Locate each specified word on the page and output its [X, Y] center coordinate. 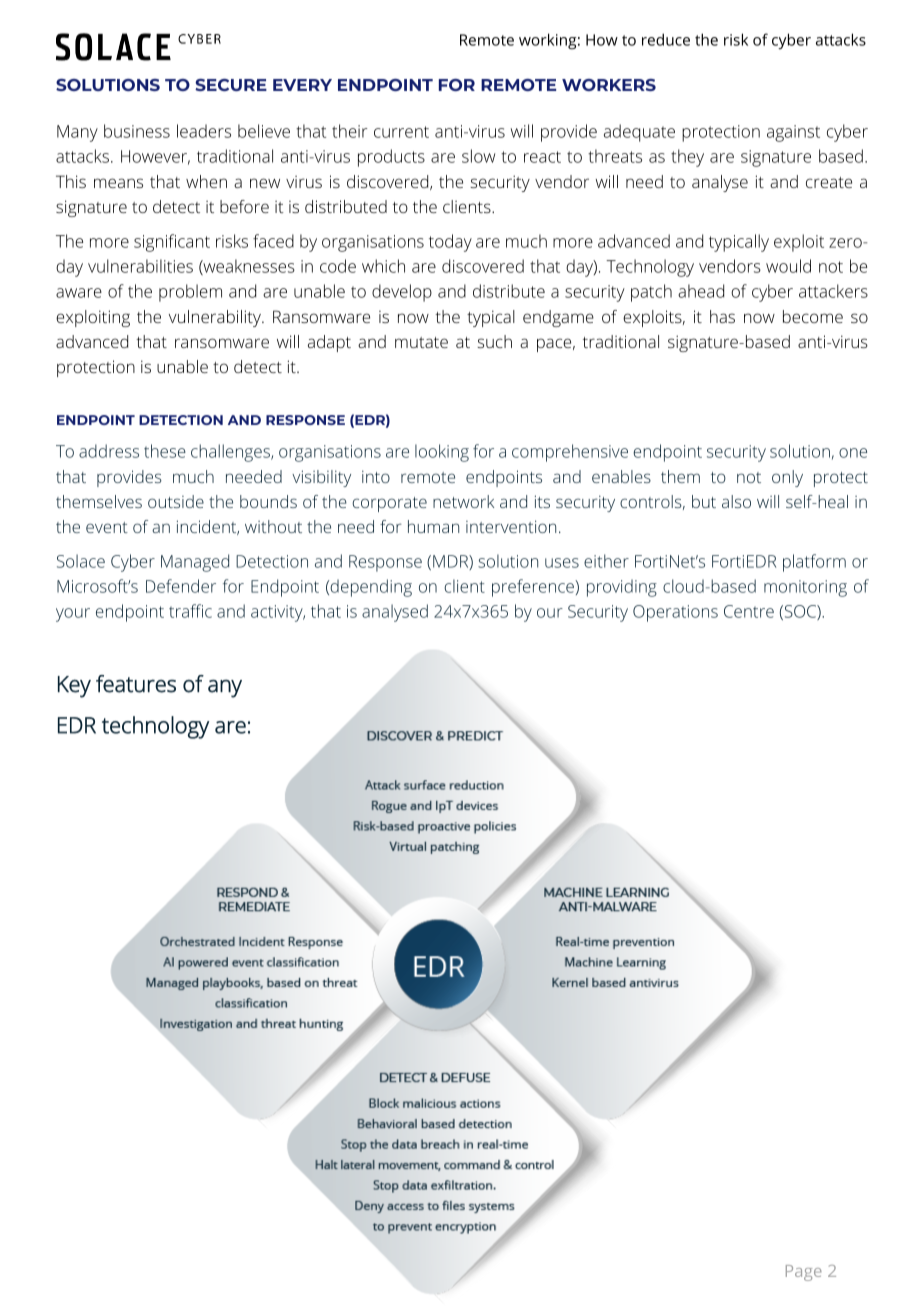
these [165, 451]
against [793, 133]
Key [74, 687]
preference [534, 588]
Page [804, 1273]
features [136, 684]
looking [442, 453]
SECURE [231, 85]
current [401, 132]
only [787, 478]
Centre [749, 611]
